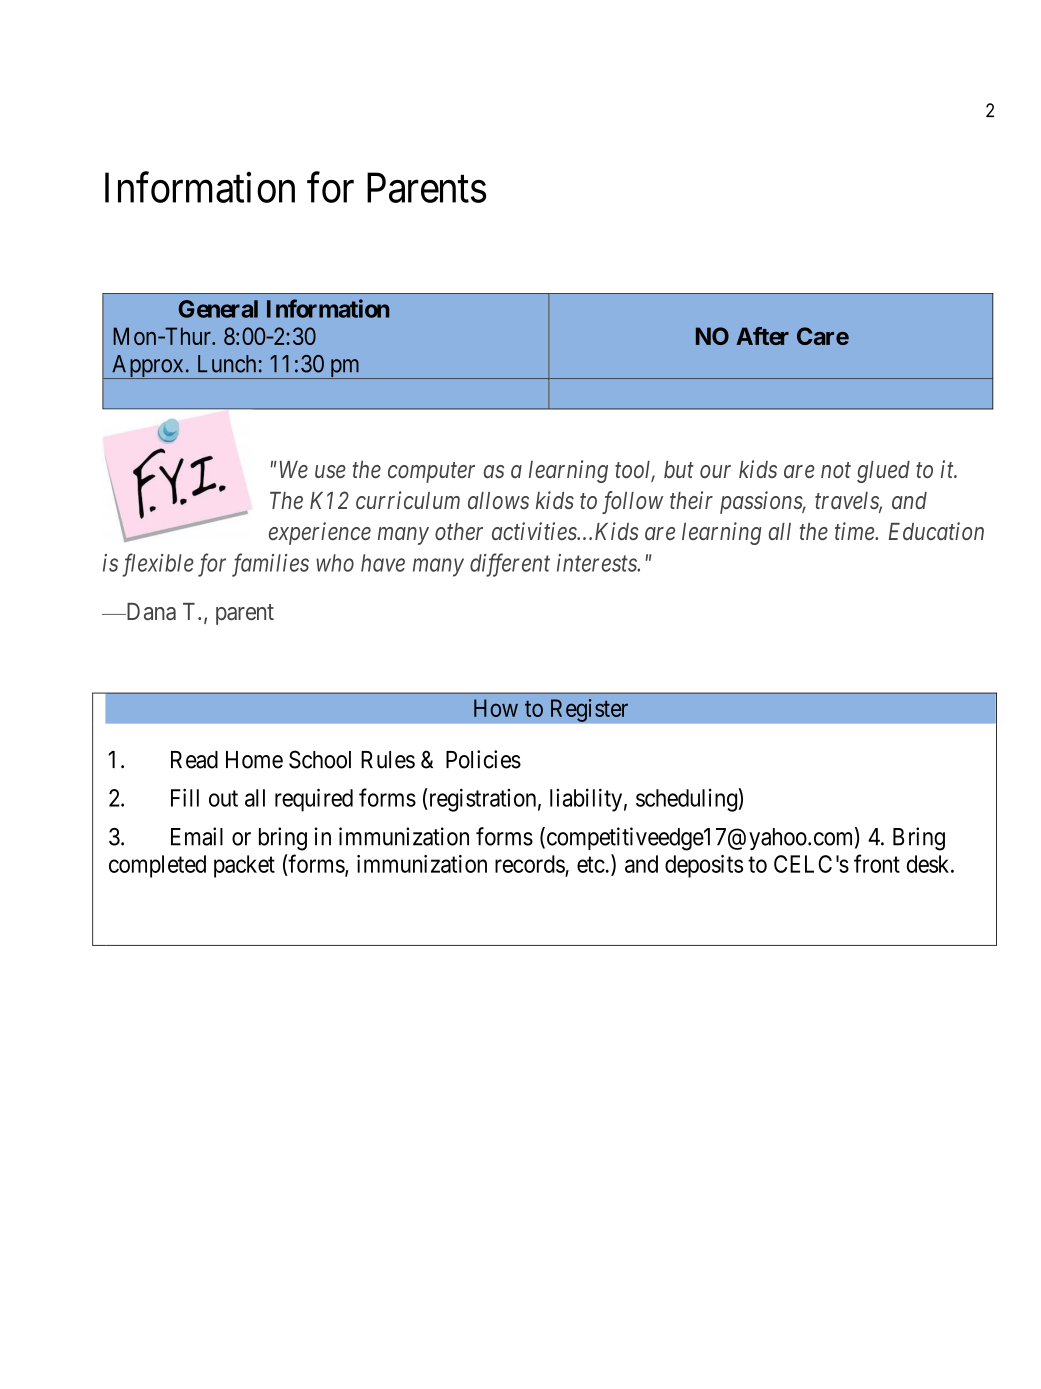 This screenshot has height=1389, width=1041. What do you see at coordinates (244, 866) in the screenshot?
I see `packet` at bounding box center [244, 866].
